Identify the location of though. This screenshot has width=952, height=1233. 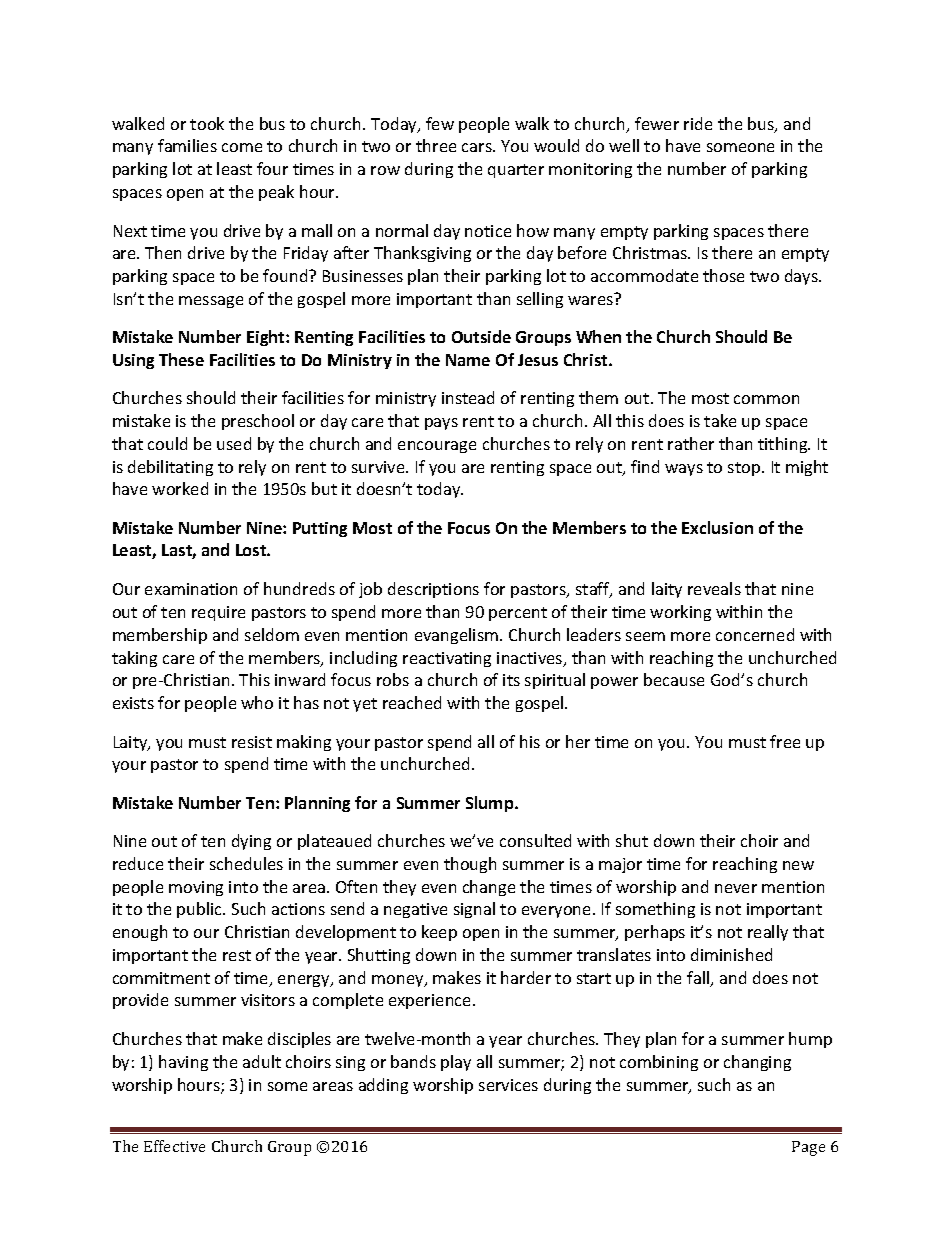
(470, 865).
